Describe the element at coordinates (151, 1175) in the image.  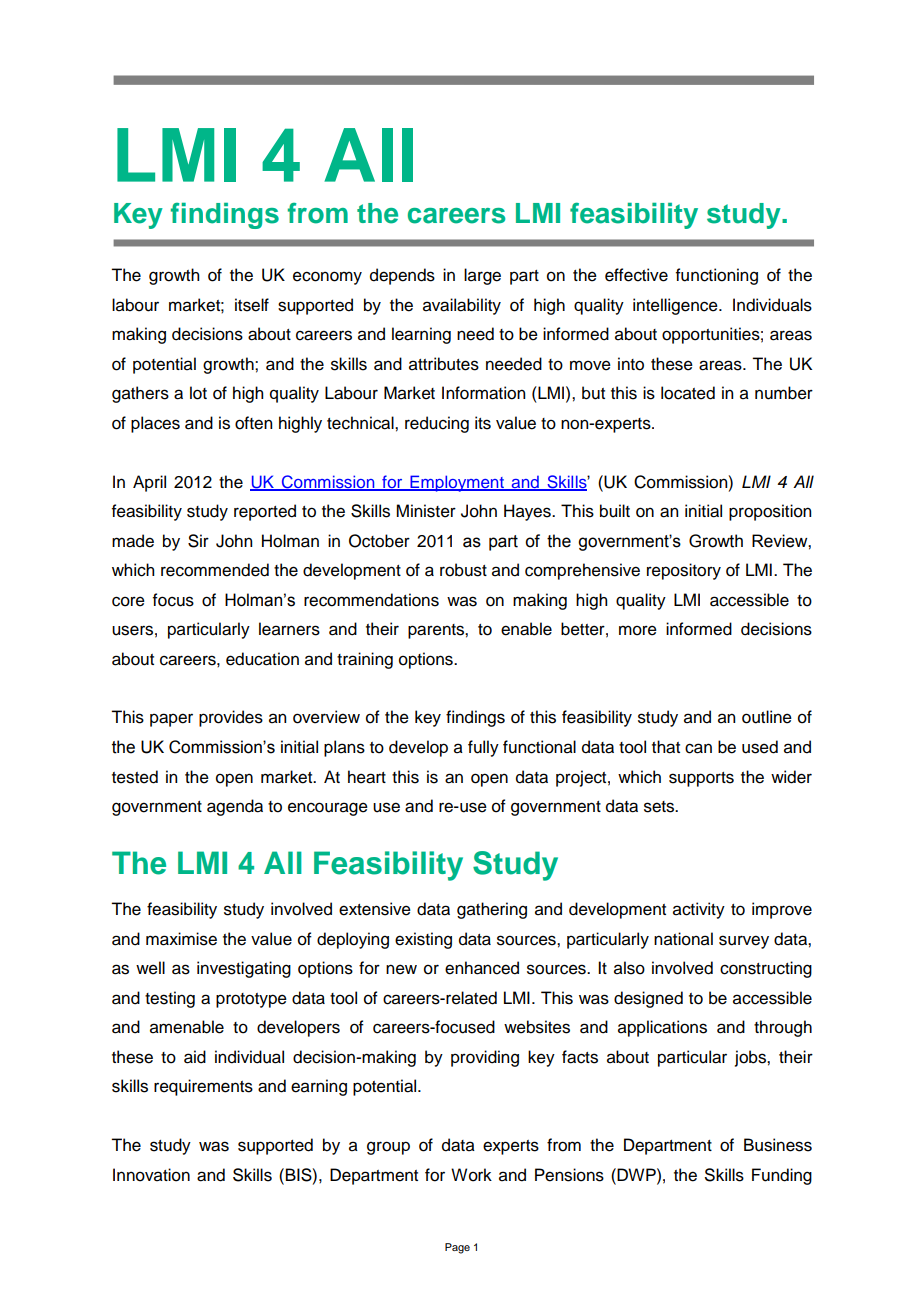
I see `Innovation` at that location.
